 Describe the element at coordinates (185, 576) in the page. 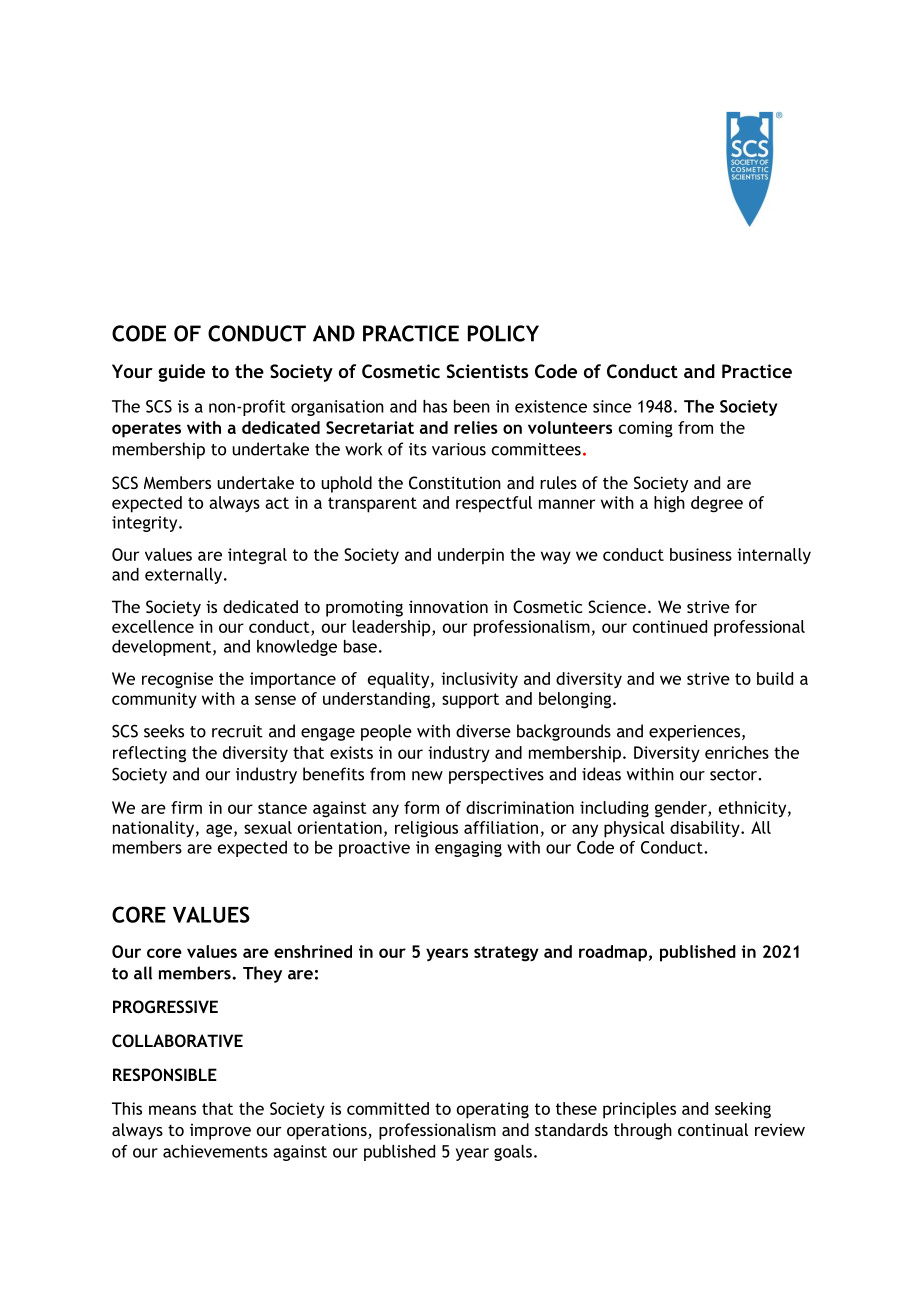

I see `externally` at that location.
